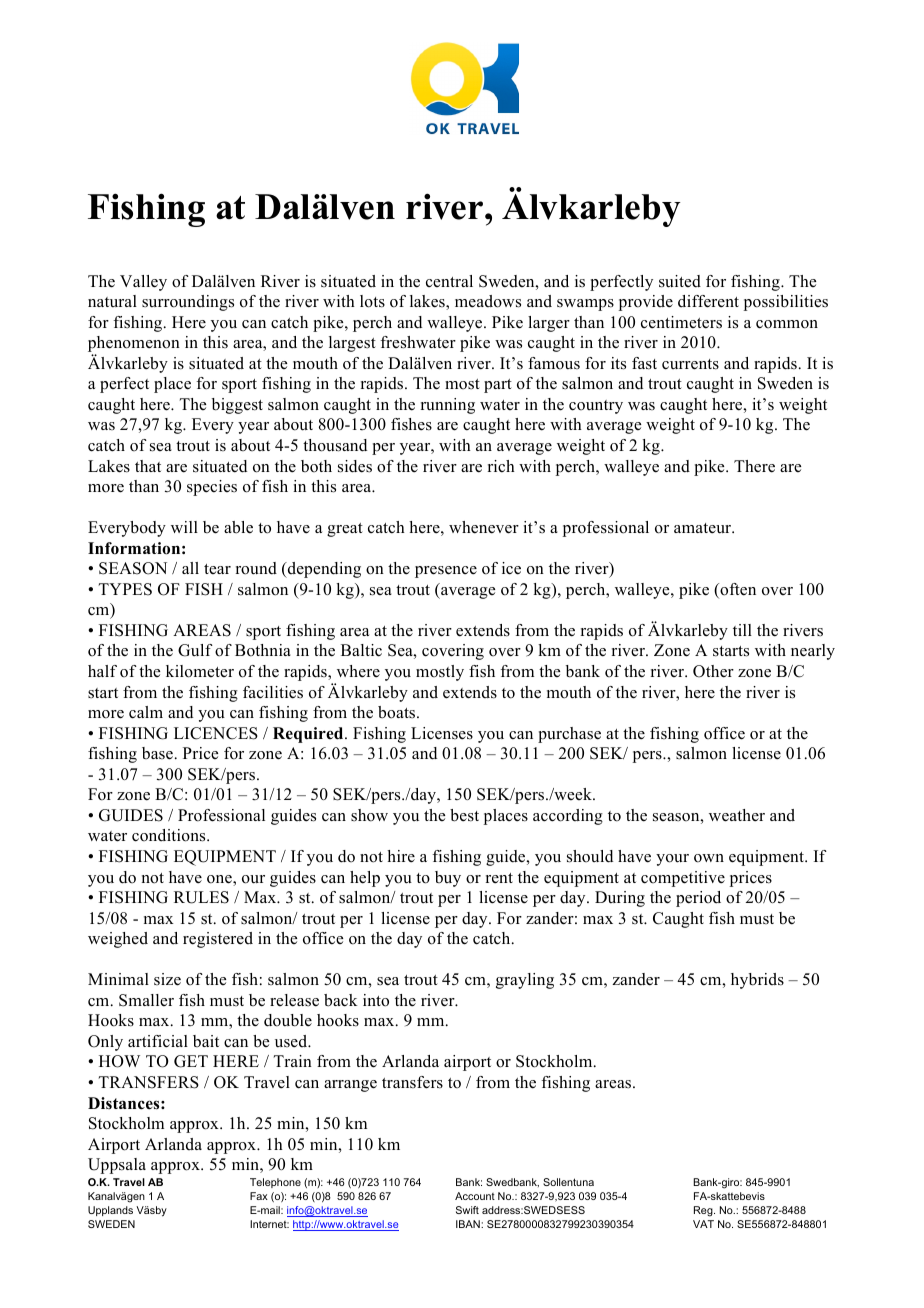  I want to click on boats, so click(398, 712).
